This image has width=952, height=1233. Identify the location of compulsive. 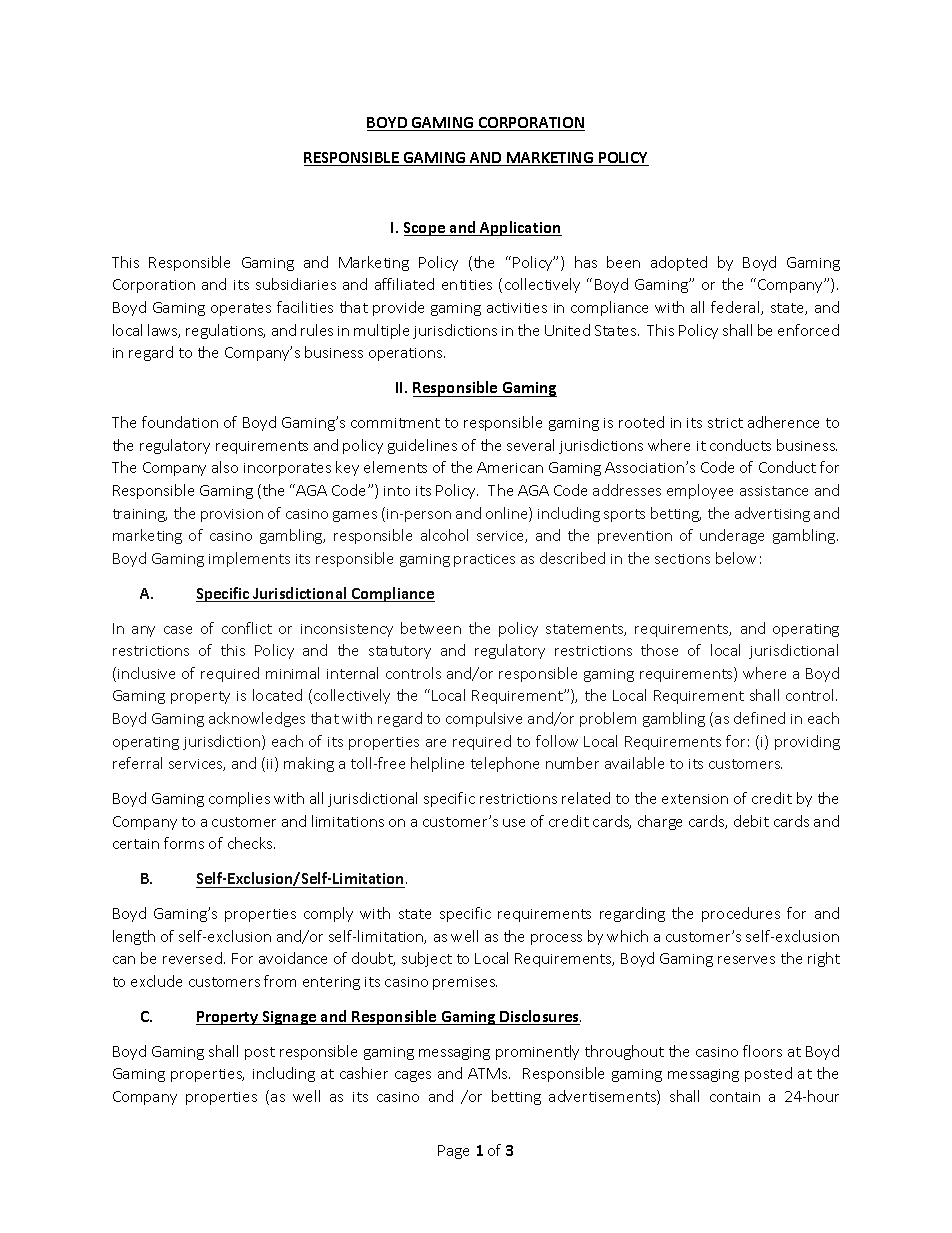
(484, 719).
